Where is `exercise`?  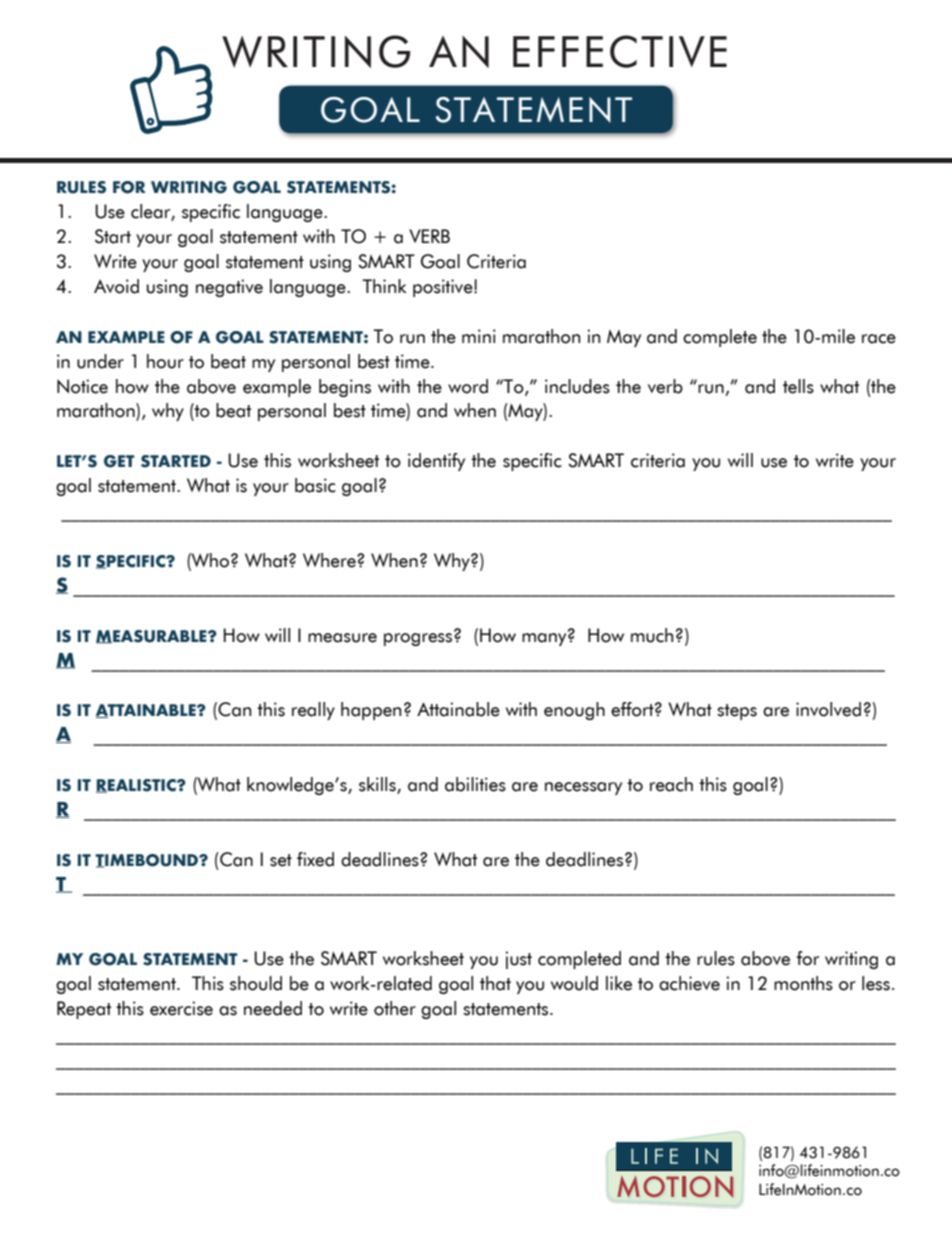
exercise is located at coordinates (181, 1008).
